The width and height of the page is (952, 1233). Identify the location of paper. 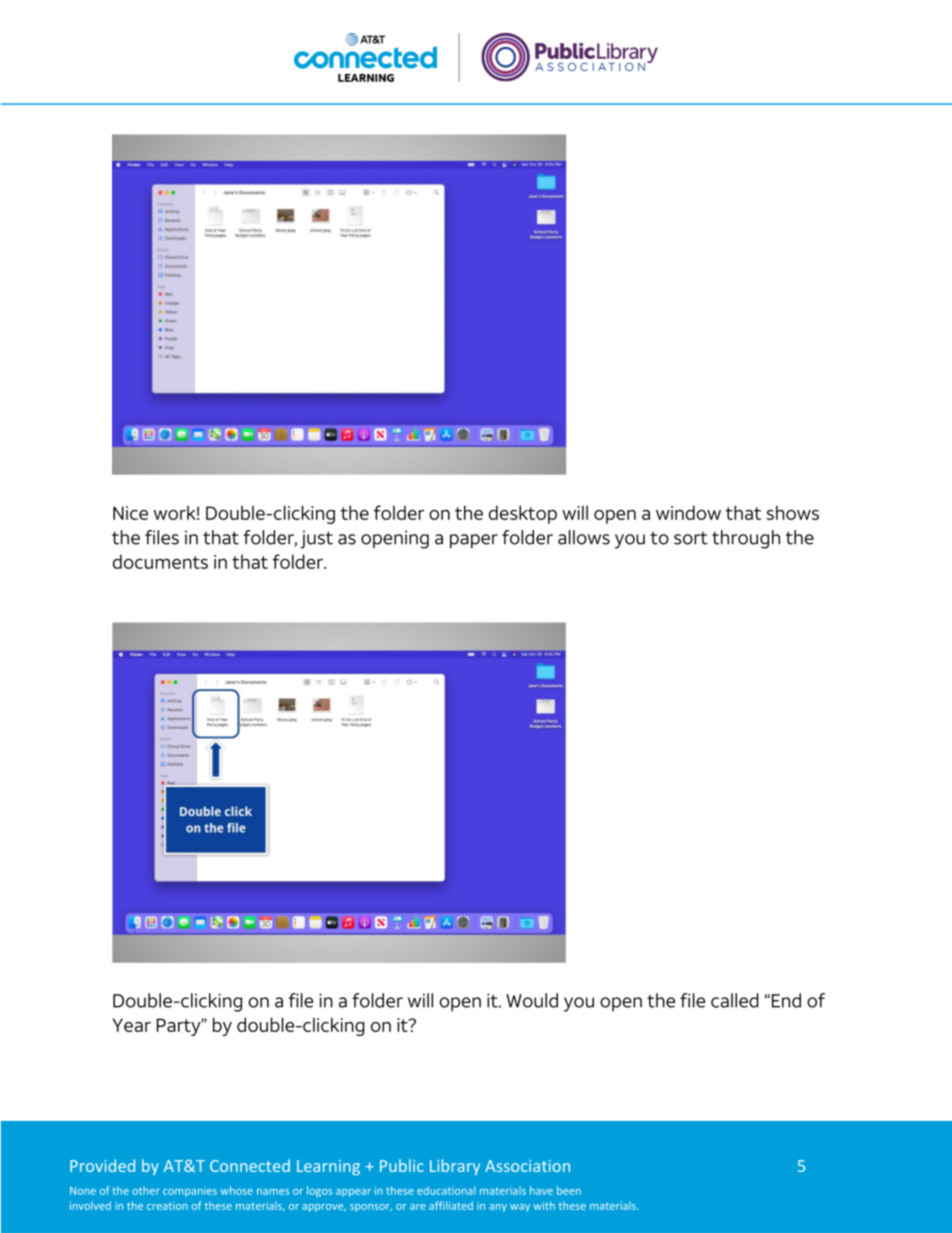
(474, 541).
